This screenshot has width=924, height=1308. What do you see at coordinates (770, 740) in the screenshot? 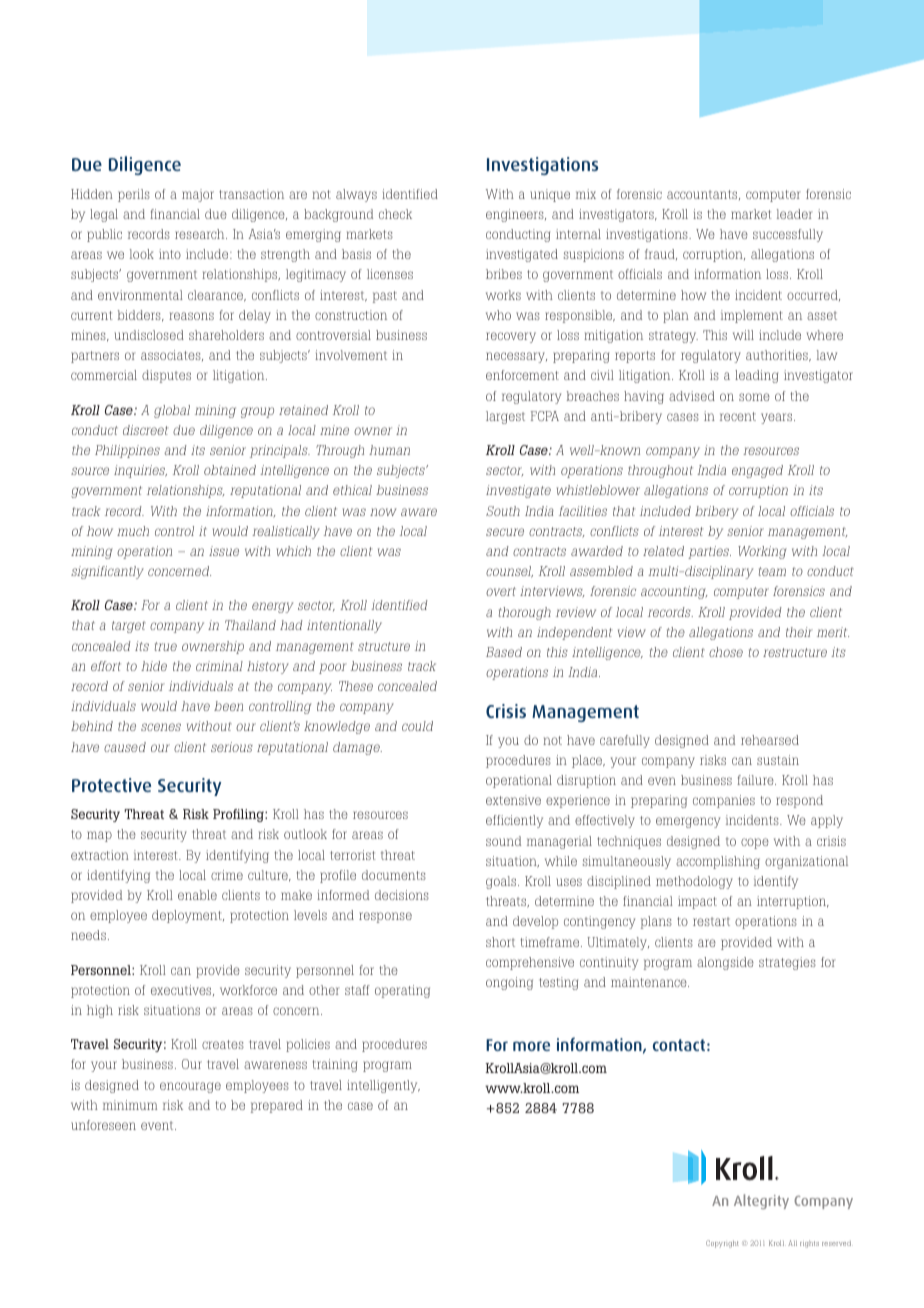
I see `rehearsed` at bounding box center [770, 740].
